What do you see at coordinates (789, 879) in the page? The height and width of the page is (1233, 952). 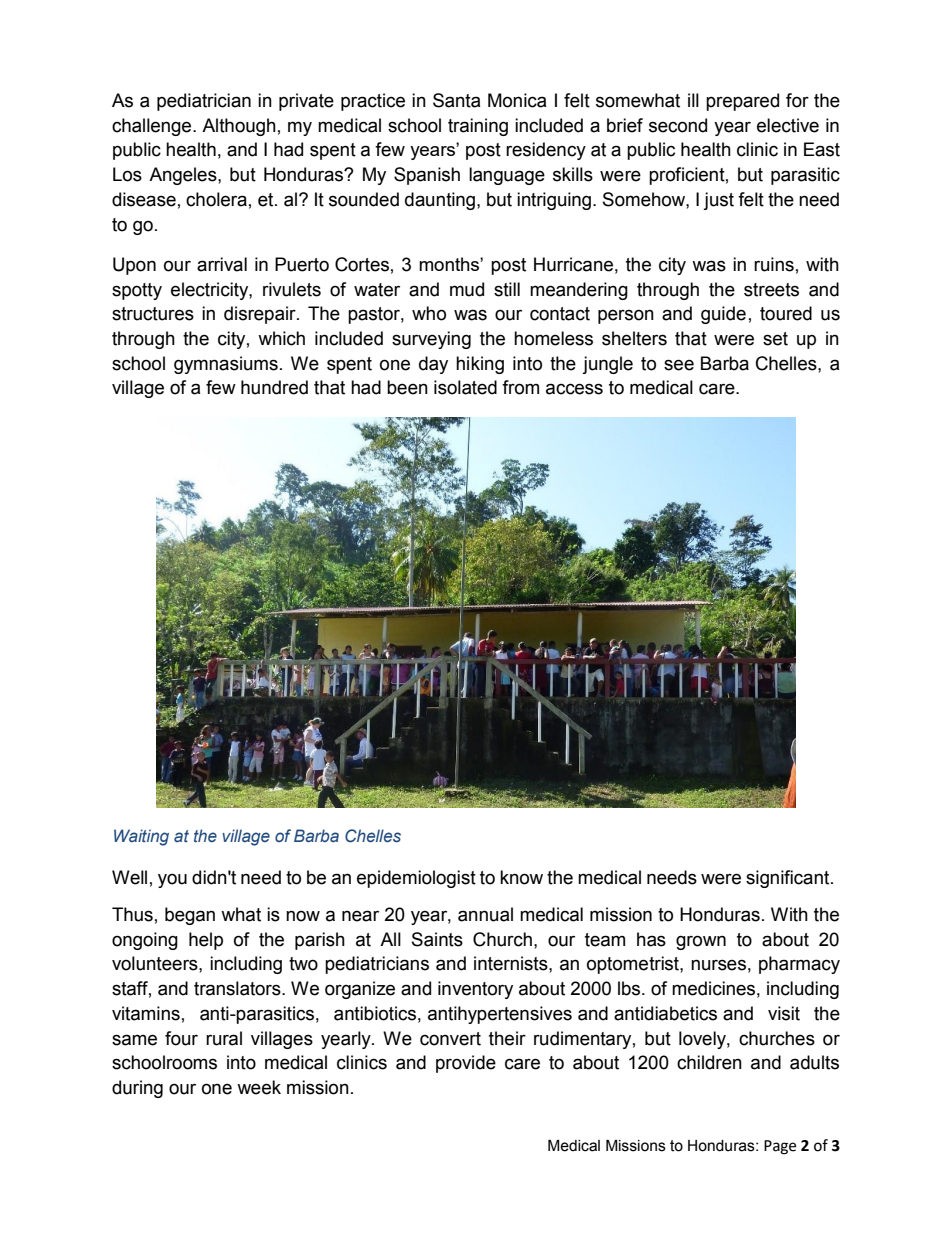 I see `significant` at bounding box center [789, 879].
